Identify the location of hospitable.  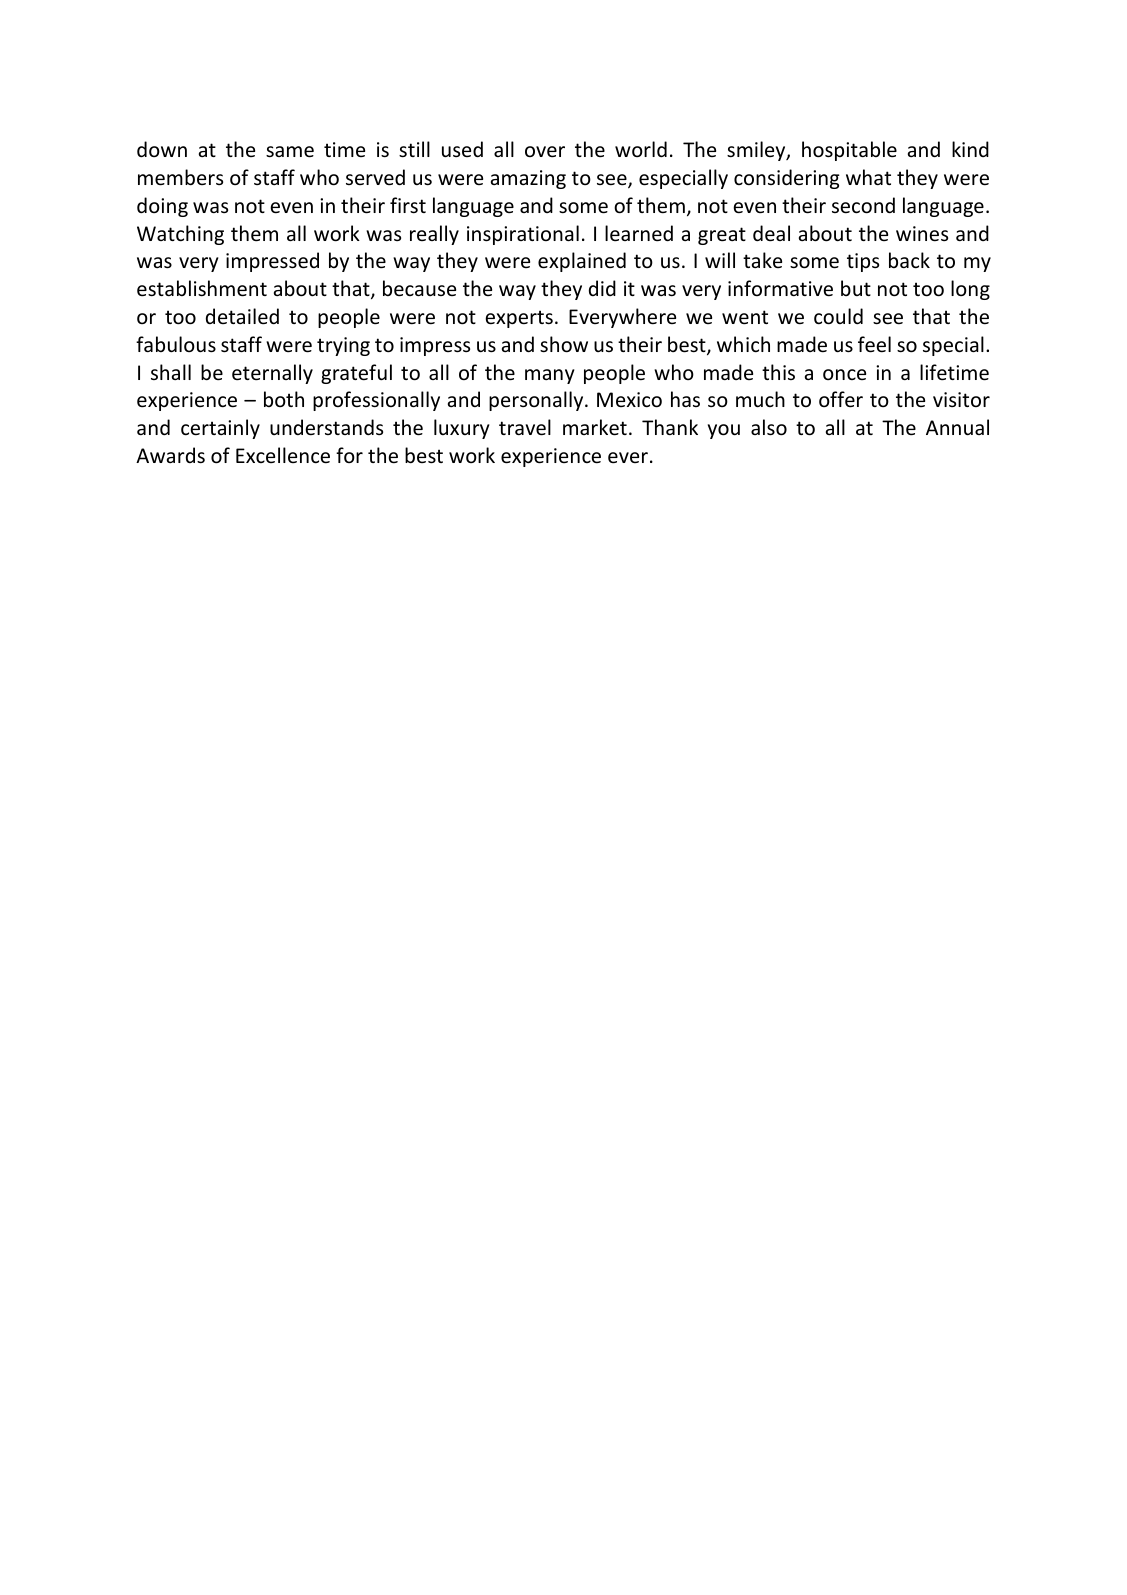
(849, 151).
